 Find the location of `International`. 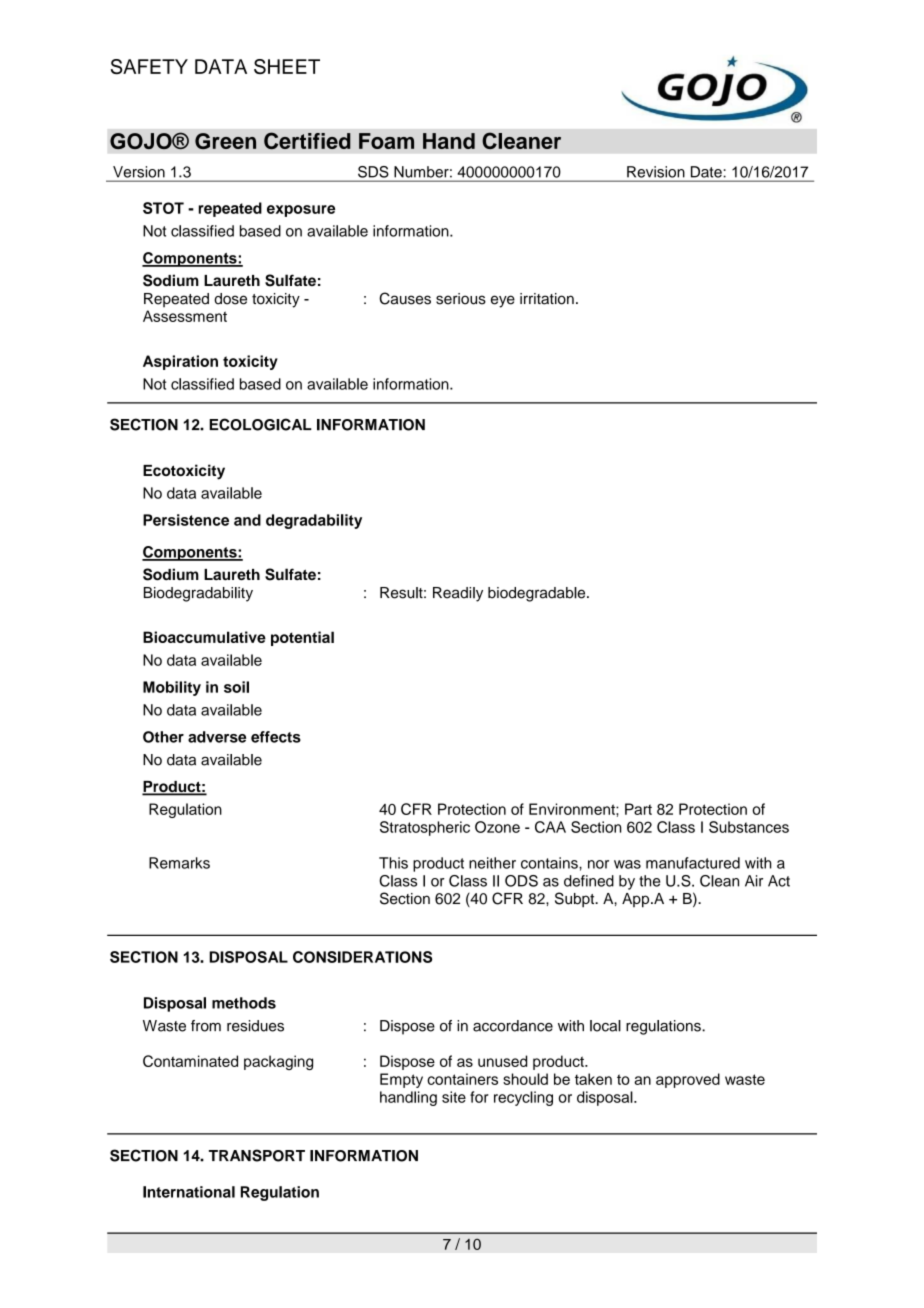

International is located at coordinates (189, 1192).
